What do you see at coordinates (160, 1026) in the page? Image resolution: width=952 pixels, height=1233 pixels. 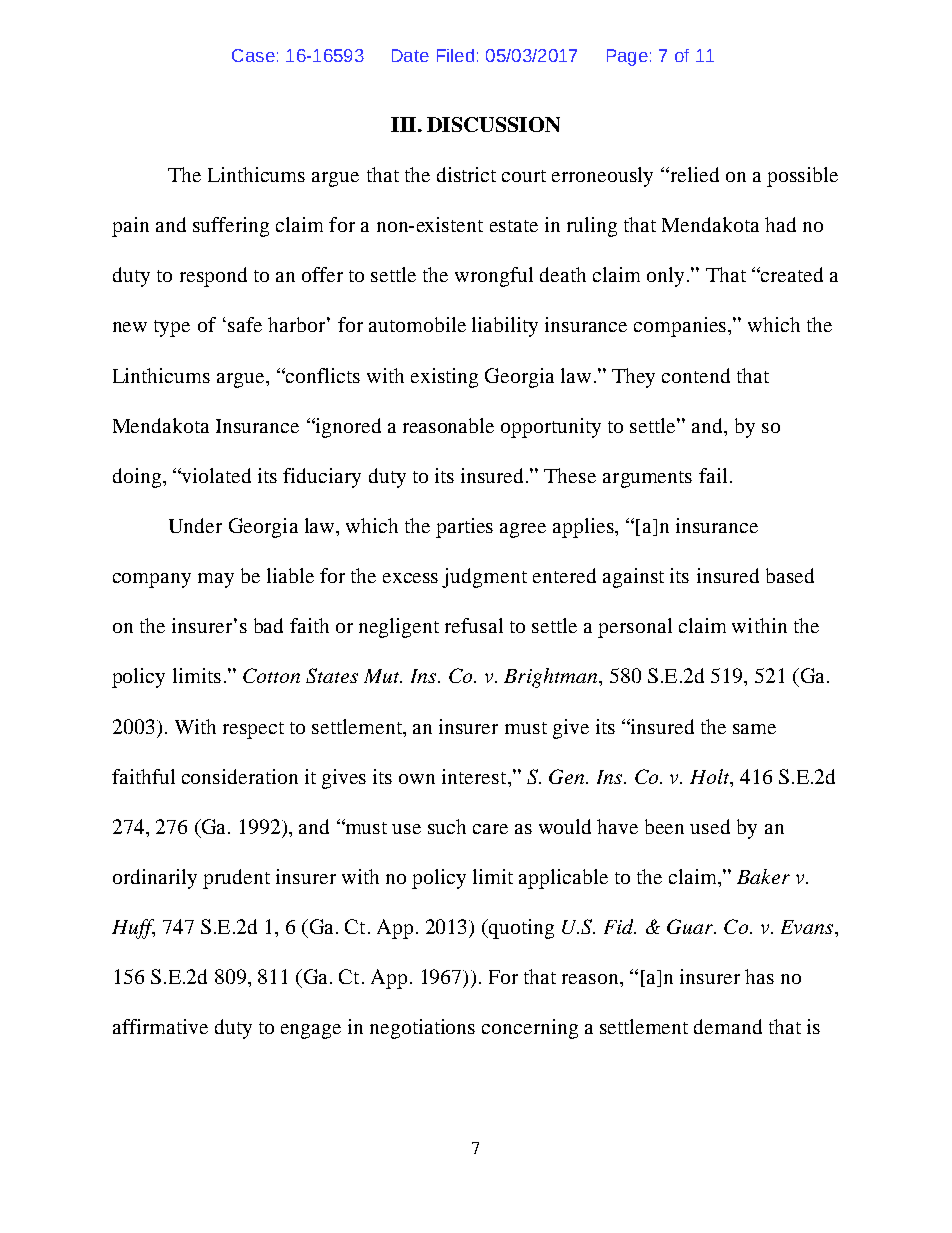 I see `affirmative` at bounding box center [160, 1026].
